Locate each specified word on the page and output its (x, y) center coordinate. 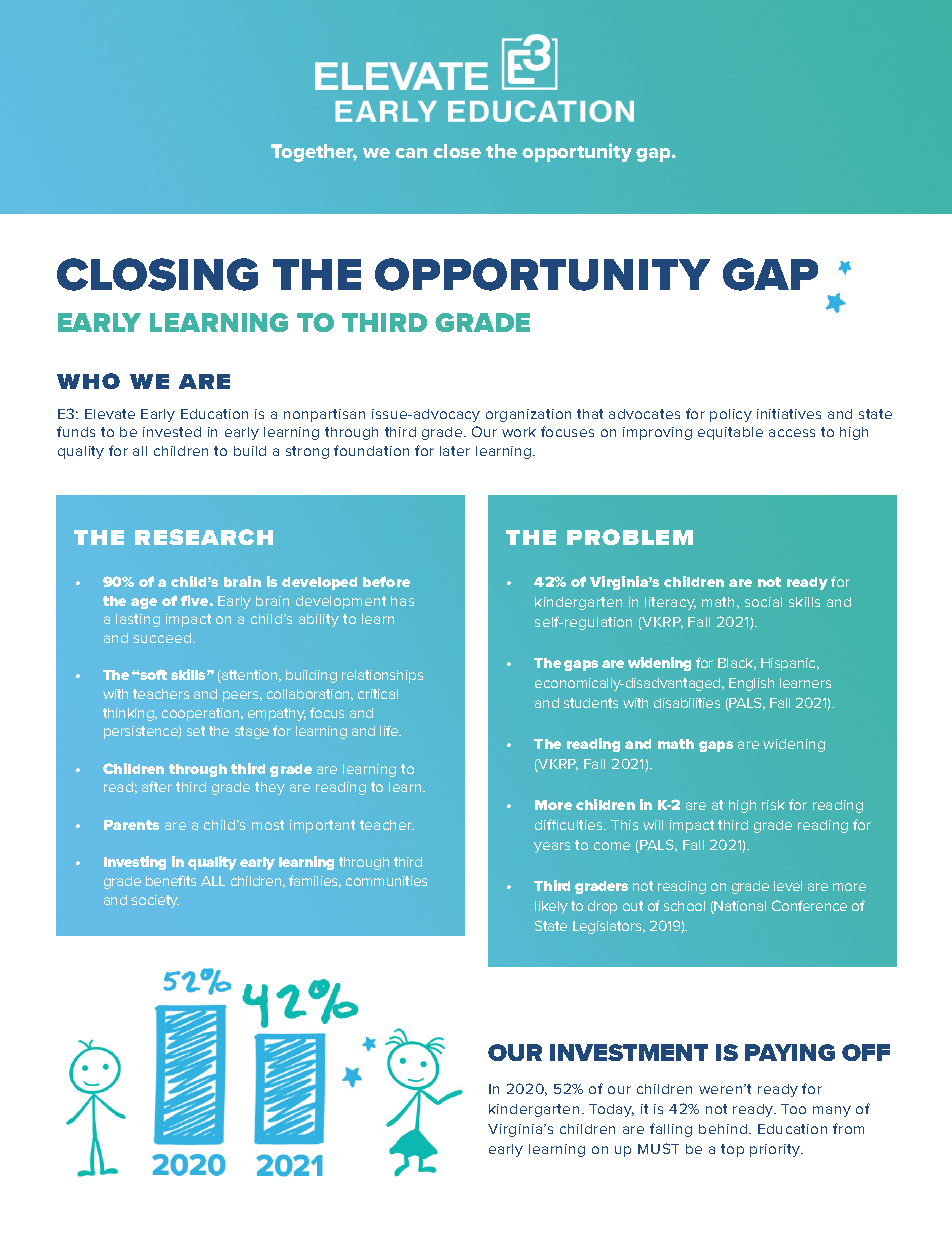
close (457, 151)
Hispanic (790, 664)
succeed (162, 638)
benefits (171, 880)
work (519, 432)
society (155, 901)
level (788, 886)
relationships (382, 676)
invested (172, 432)
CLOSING (157, 274)
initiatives (789, 414)
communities (386, 881)
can (411, 153)
